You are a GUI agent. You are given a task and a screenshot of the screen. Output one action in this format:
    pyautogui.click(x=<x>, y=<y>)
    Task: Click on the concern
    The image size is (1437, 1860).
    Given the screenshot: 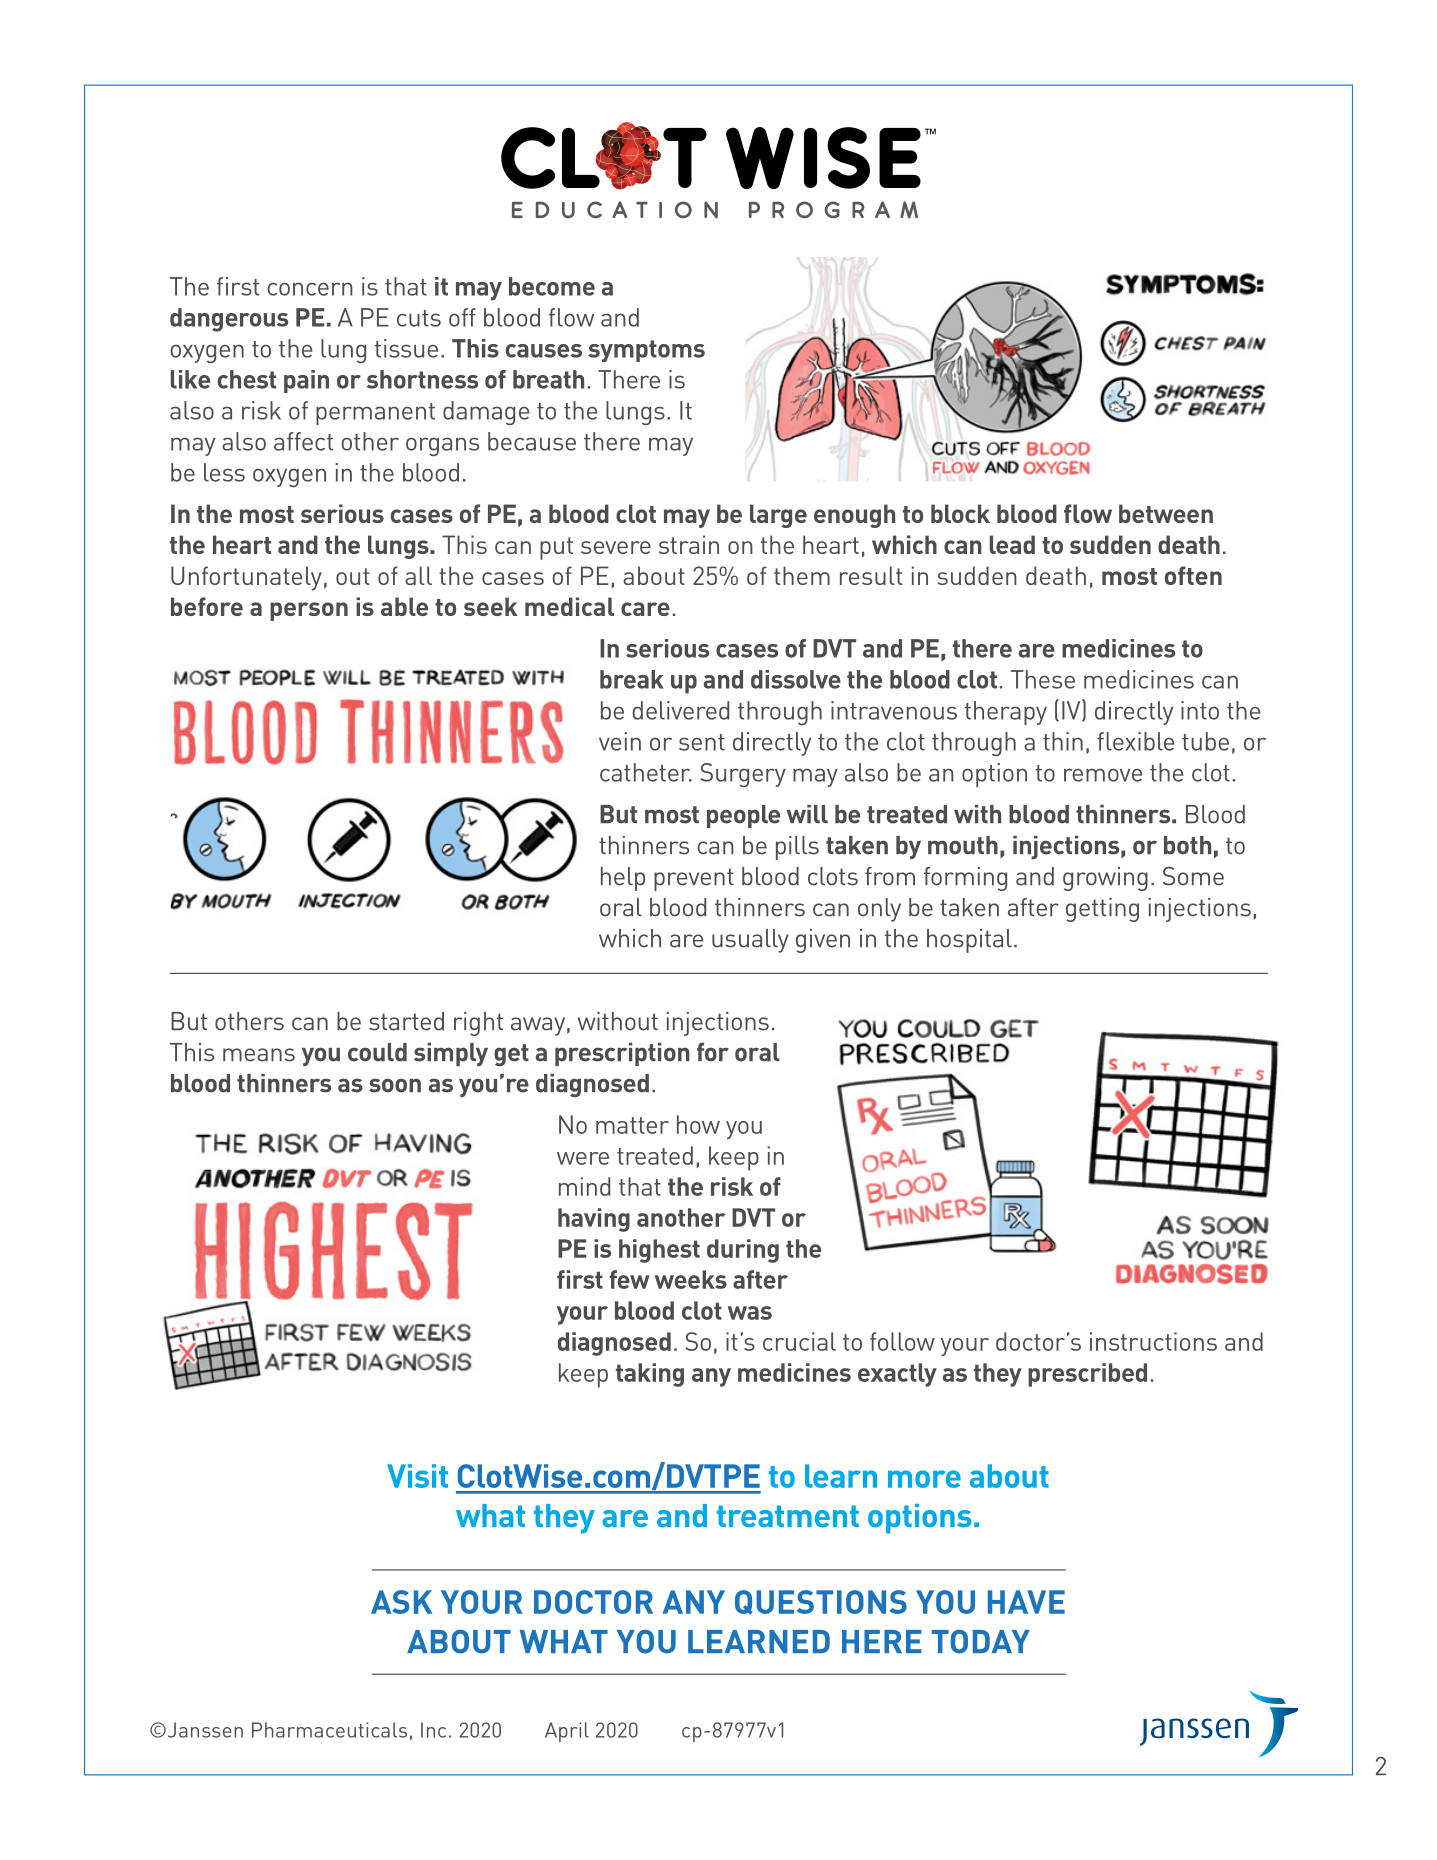 What is the action you would take?
    pyautogui.click(x=310, y=289)
